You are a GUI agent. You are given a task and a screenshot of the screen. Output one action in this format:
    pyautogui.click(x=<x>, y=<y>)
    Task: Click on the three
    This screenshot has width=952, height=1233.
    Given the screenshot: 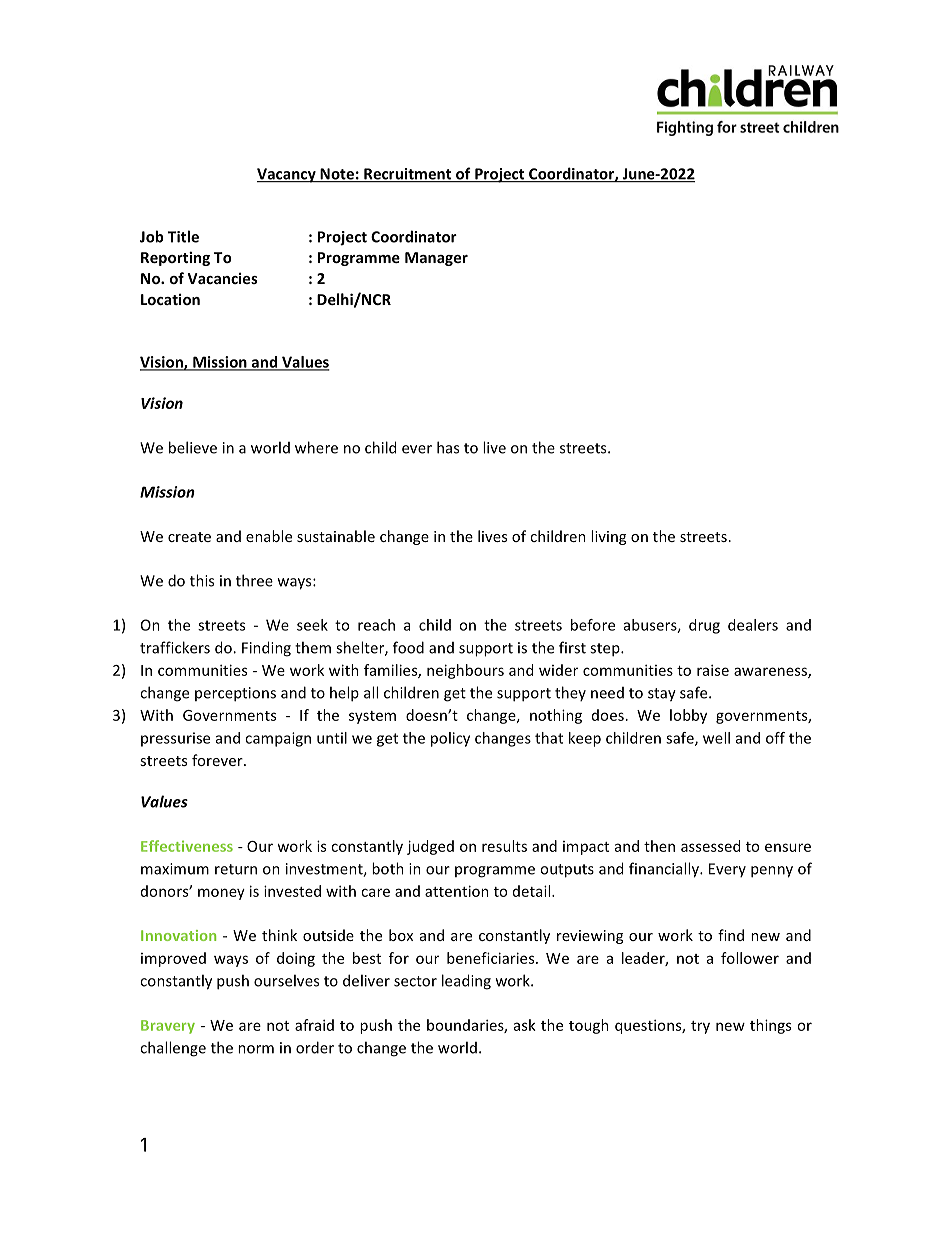 What is the action you would take?
    pyautogui.click(x=254, y=580)
